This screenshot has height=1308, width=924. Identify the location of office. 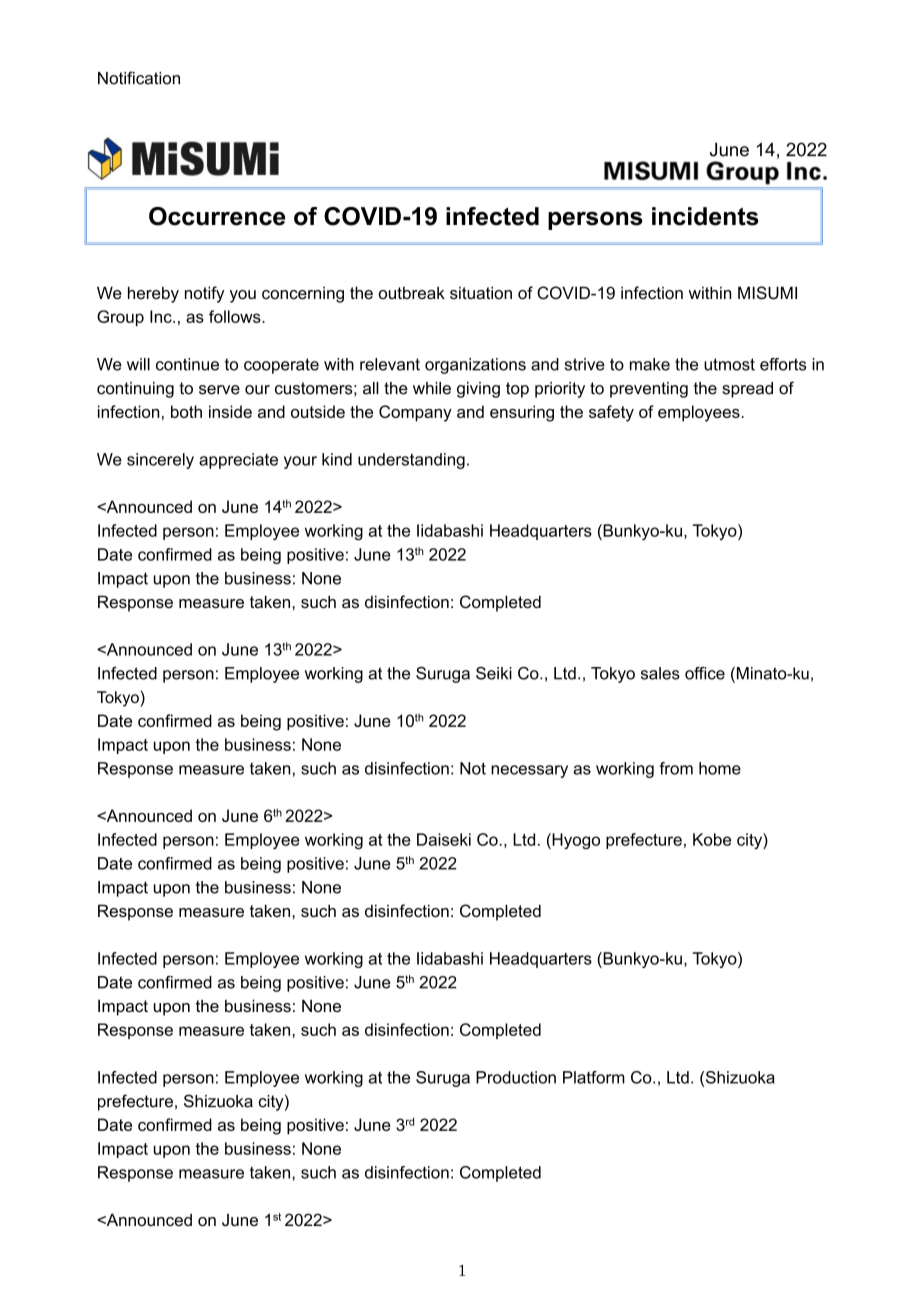
(705, 673).
